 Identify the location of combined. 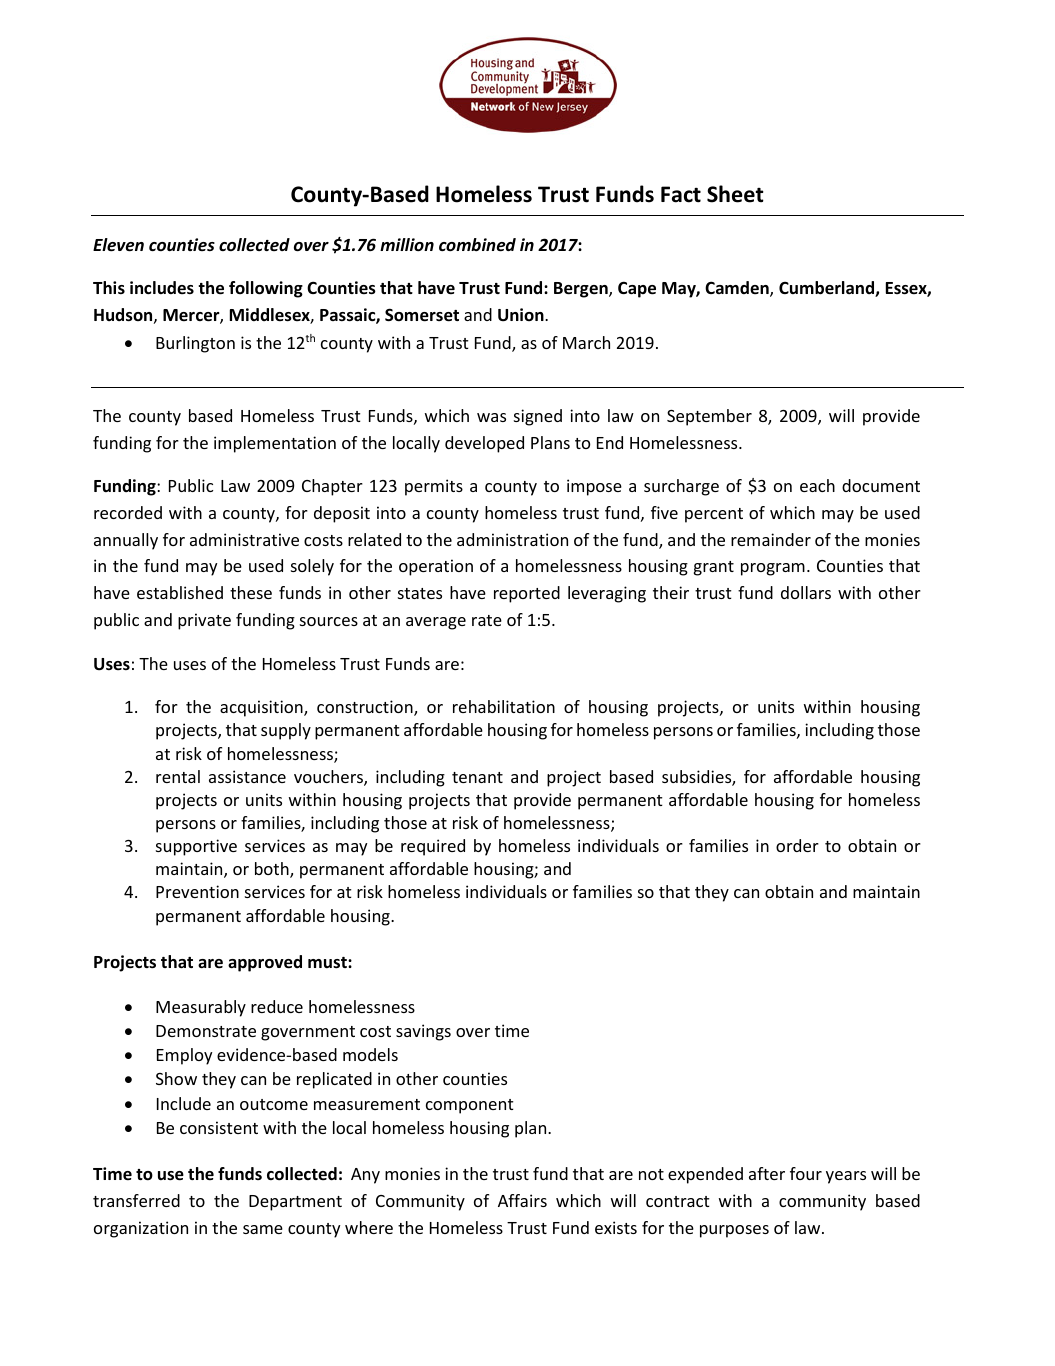
(477, 245).
